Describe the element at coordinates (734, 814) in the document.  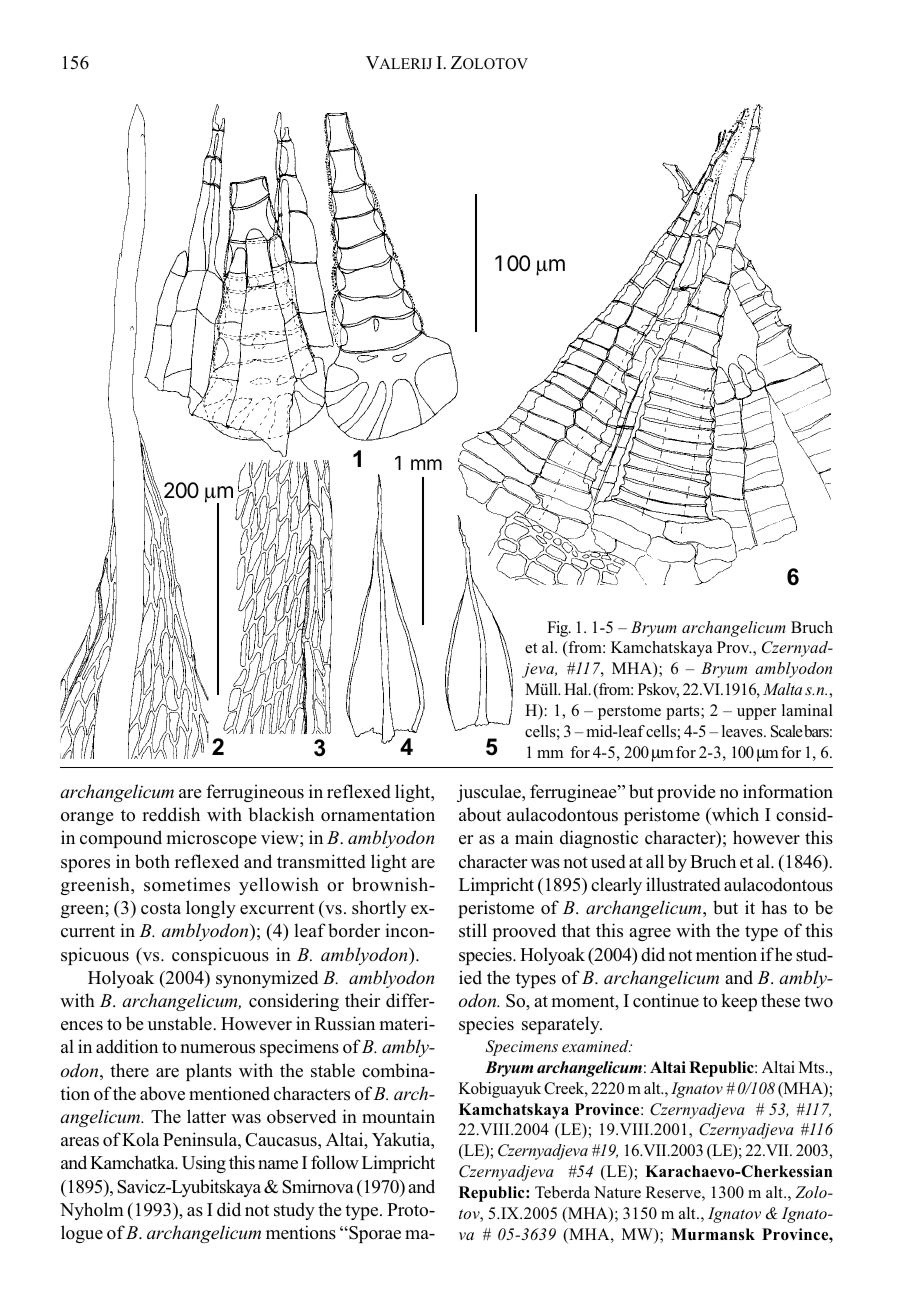
I see `which` at that location.
